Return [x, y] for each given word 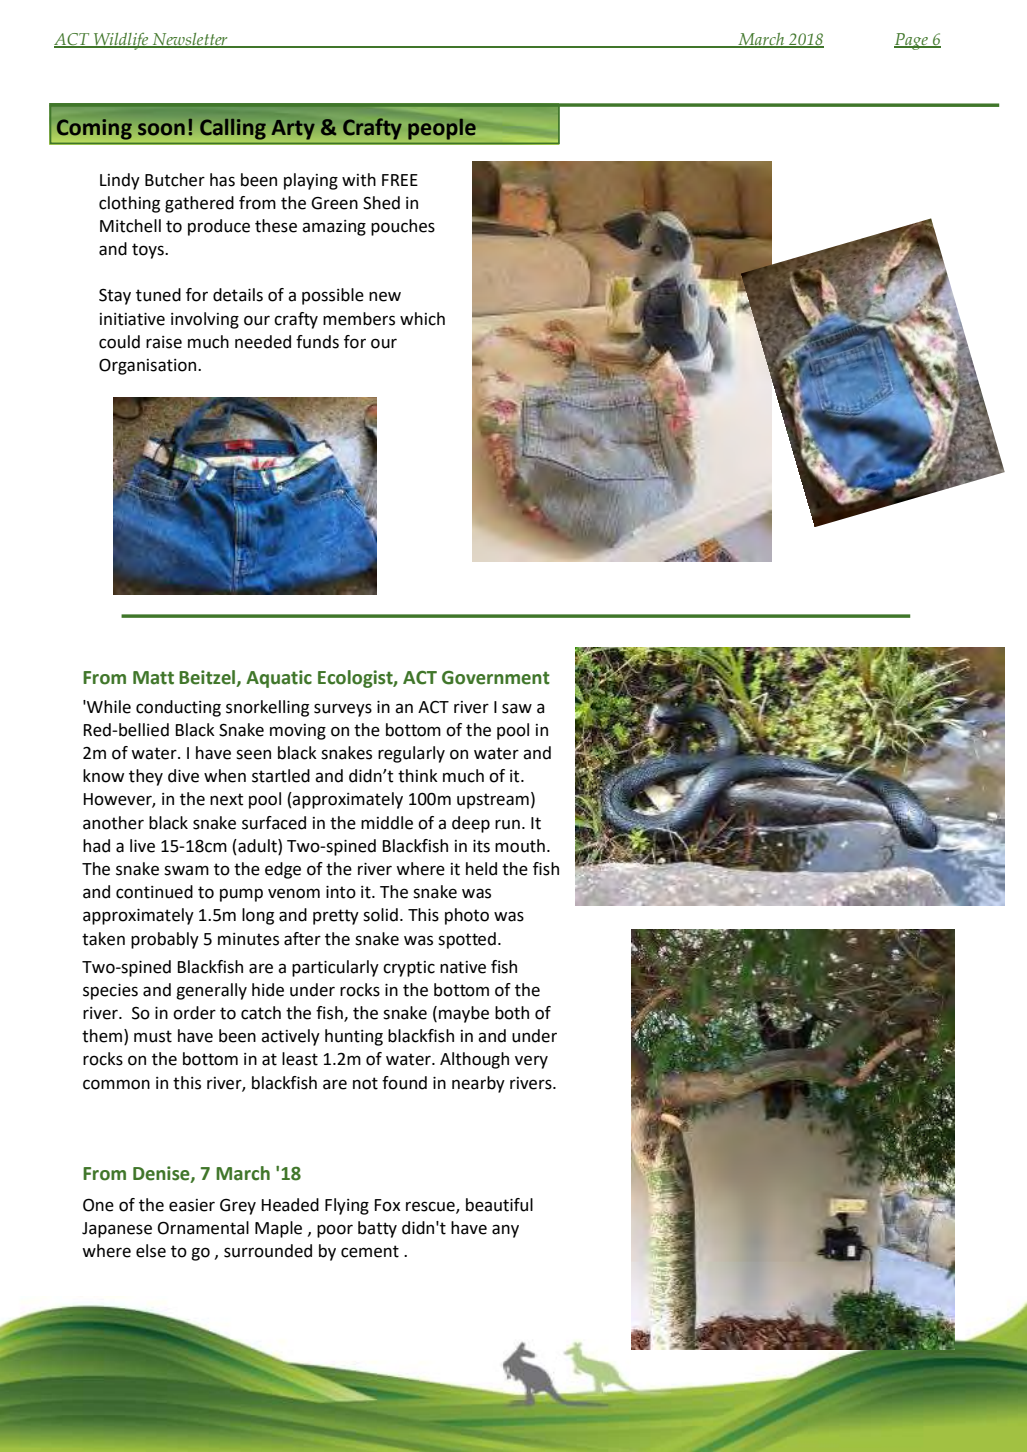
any [505, 1231]
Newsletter [190, 40]
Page [912, 41]
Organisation [149, 366]
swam [186, 870]
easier [192, 1205]
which [422, 319]
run [507, 824]
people [442, 129]
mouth [520, 846]
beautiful [499, 1205]
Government [496, 678]
